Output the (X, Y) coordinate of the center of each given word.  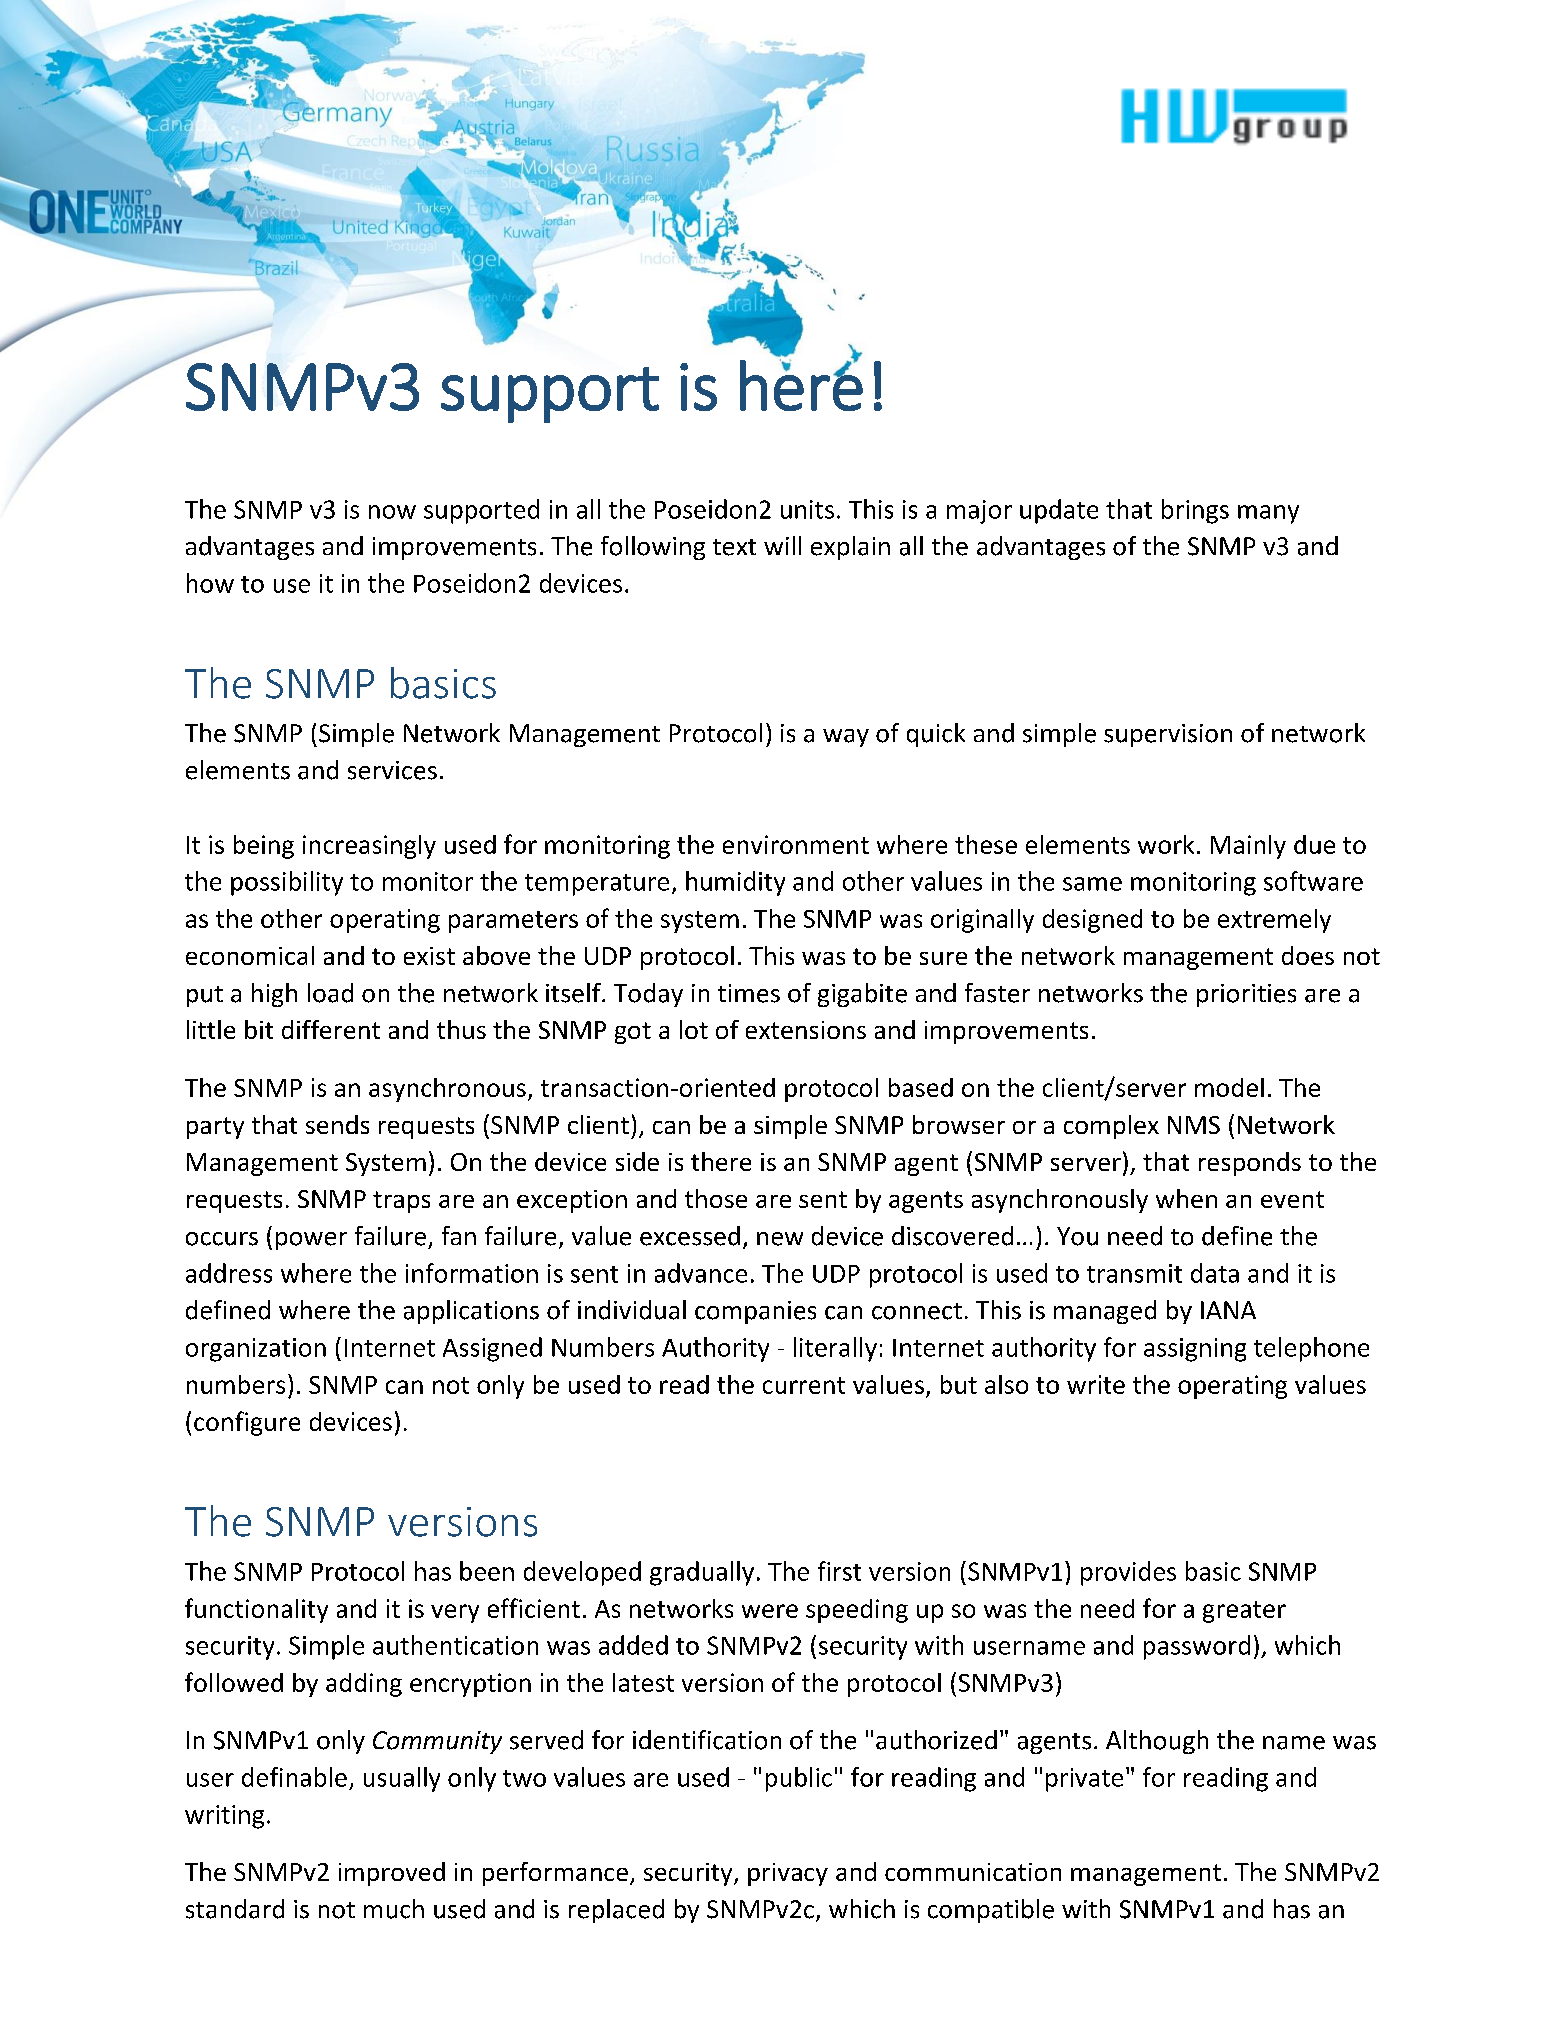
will (782, 545)
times (749, 993)
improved (392, 1874)
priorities (1246, 995)
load (330, 993)
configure (247, 1423)
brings (1195, 511)
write (1096, 1384)
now (392, 512)
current (804, 1385)
